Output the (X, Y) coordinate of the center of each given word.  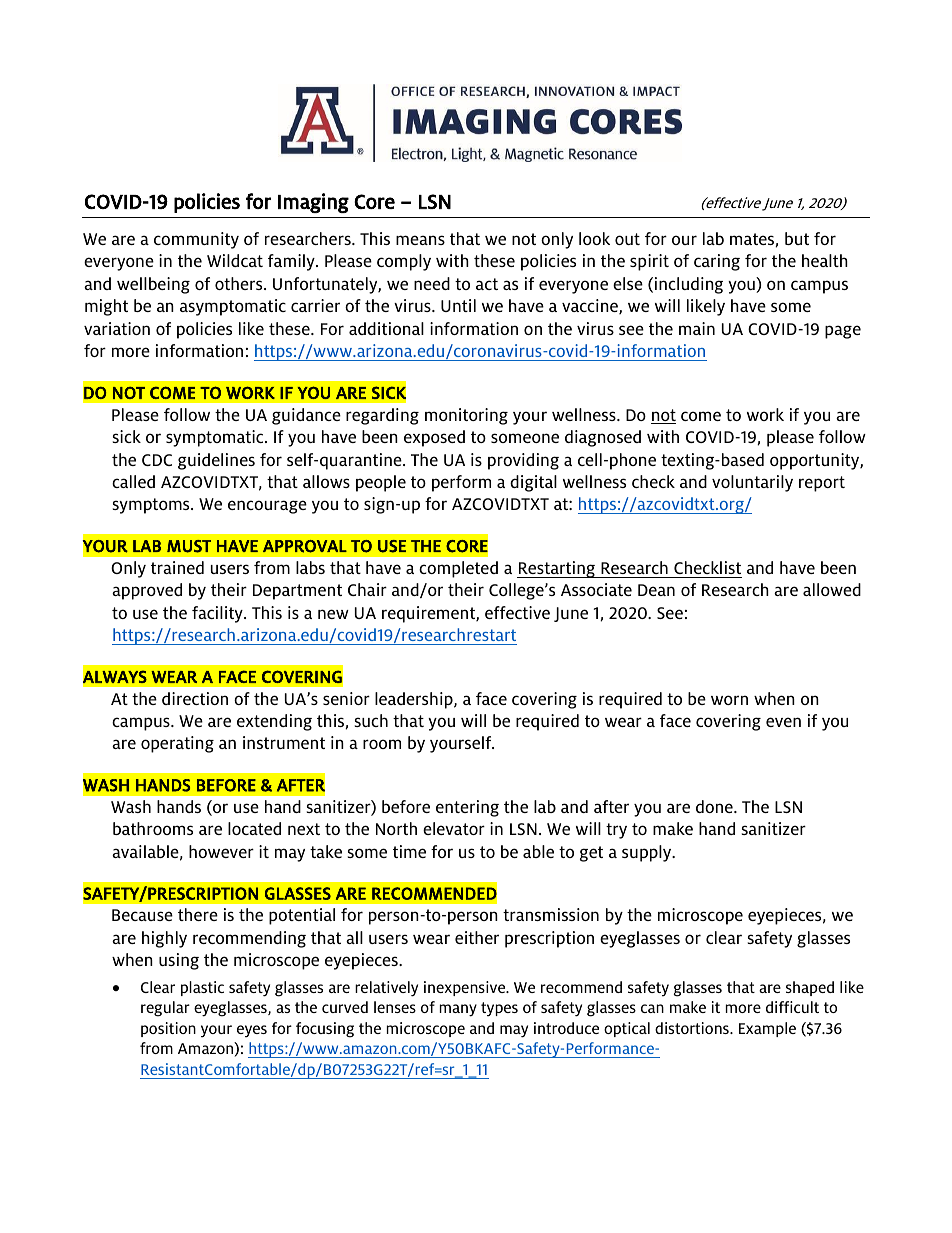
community (196, 240)
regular (165, 1009)
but (797, 238)
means (420, 240)
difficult (792, 1007)
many (458, 1010)
